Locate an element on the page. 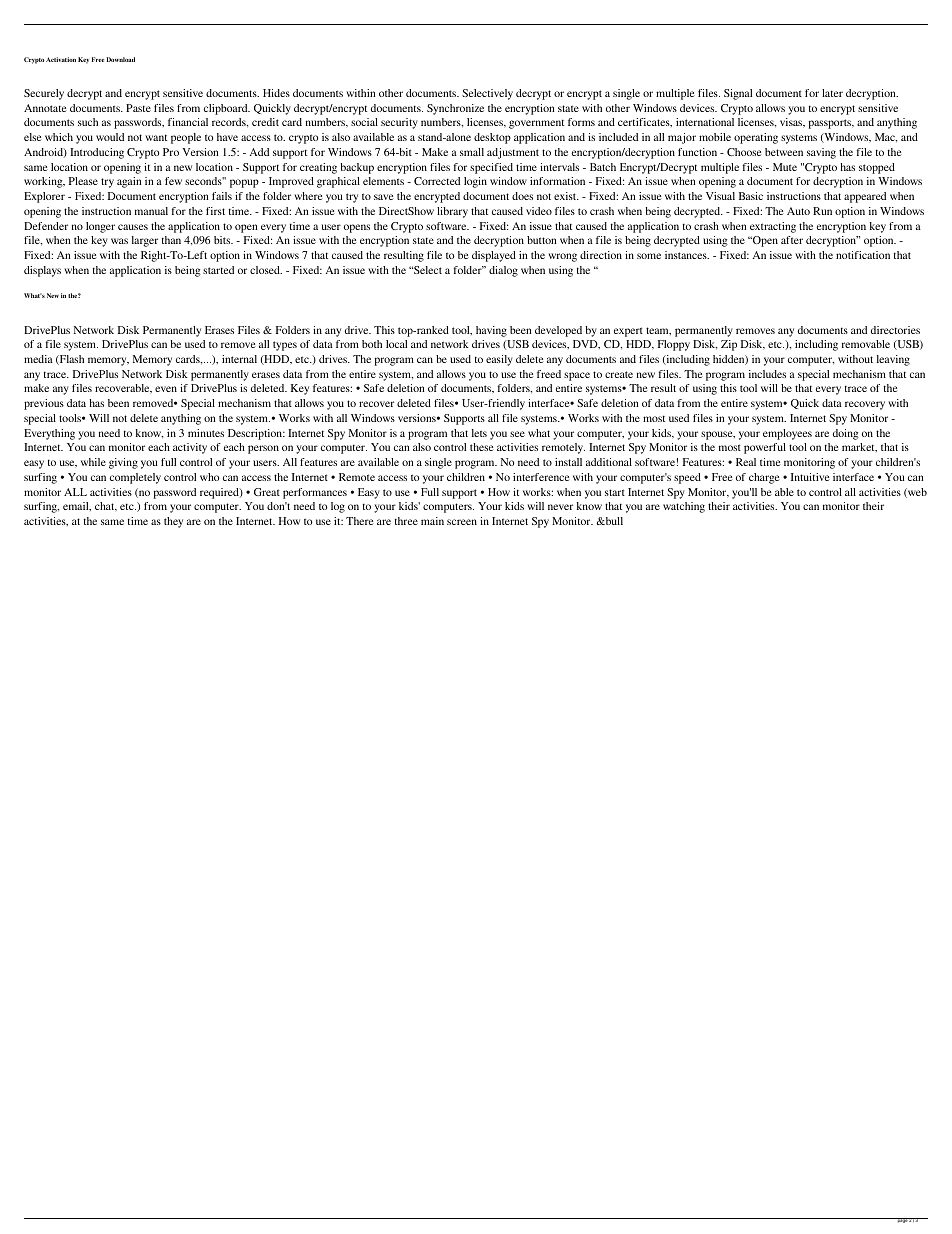  these is located at coordinates (482, 447).
